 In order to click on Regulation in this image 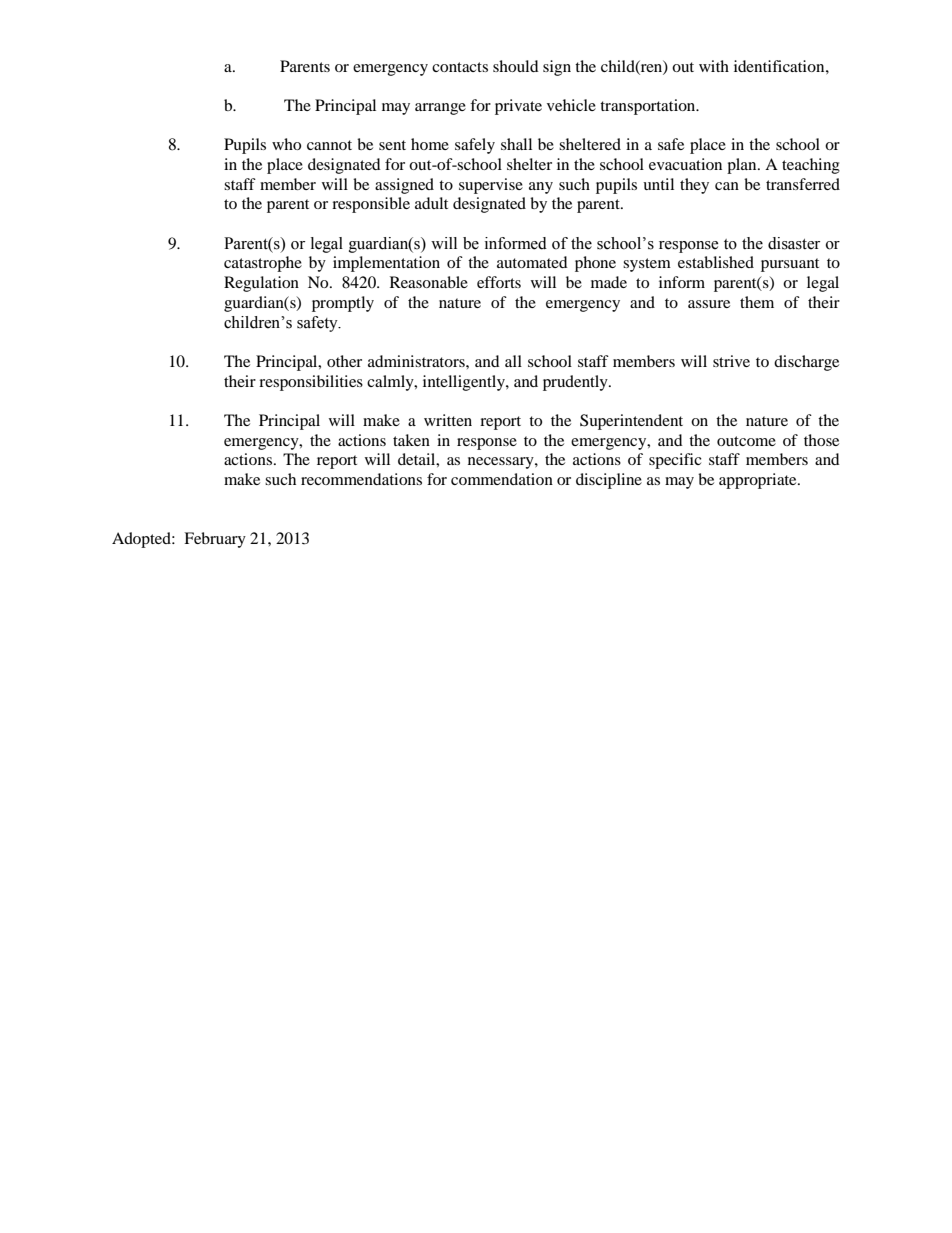, I will do `click(261, 284)`.
